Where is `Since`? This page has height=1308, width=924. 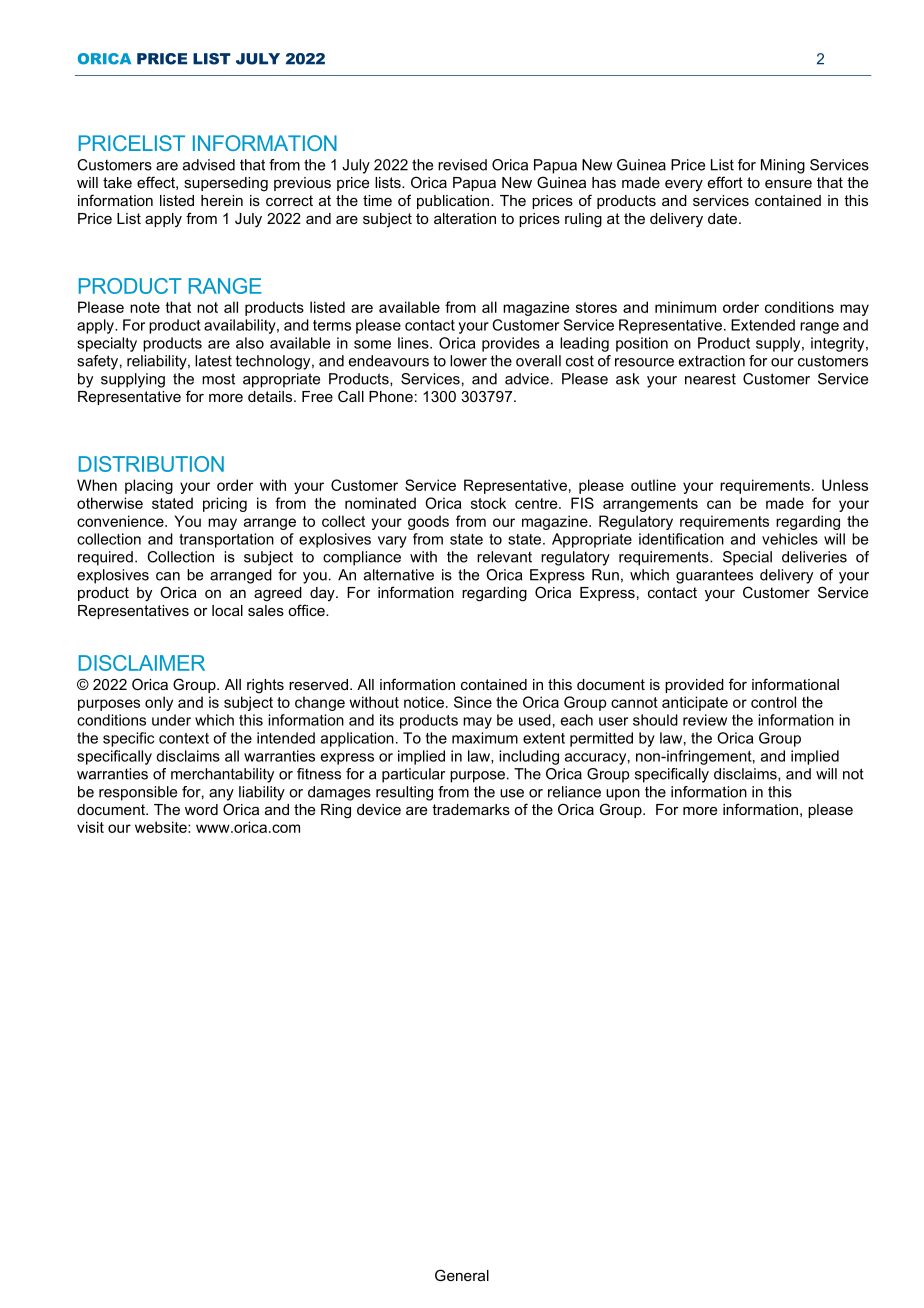 Since is located at coordinates (473, 702).
